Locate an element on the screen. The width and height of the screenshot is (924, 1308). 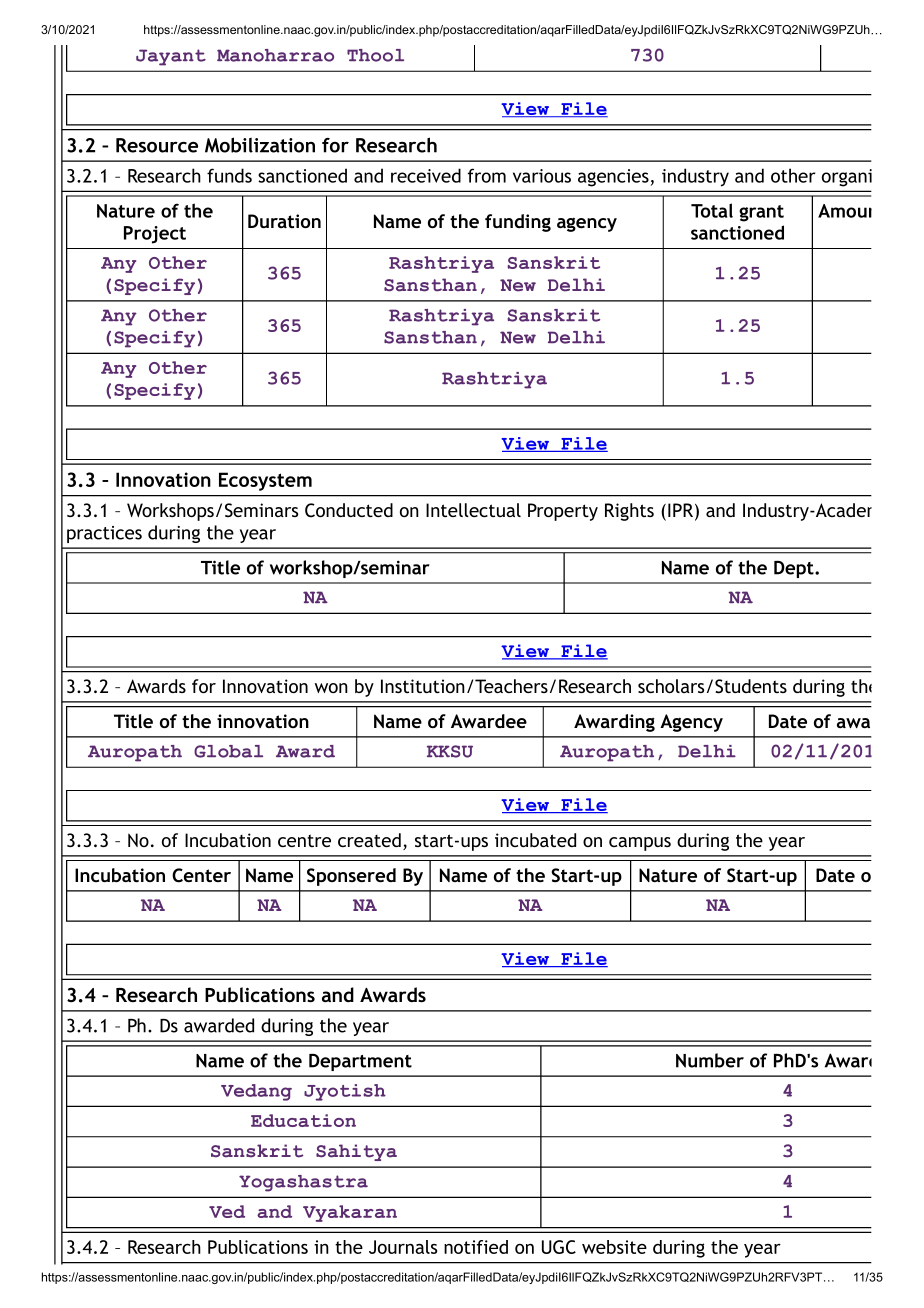
Intellectual is located at coordinates (473, 510).
